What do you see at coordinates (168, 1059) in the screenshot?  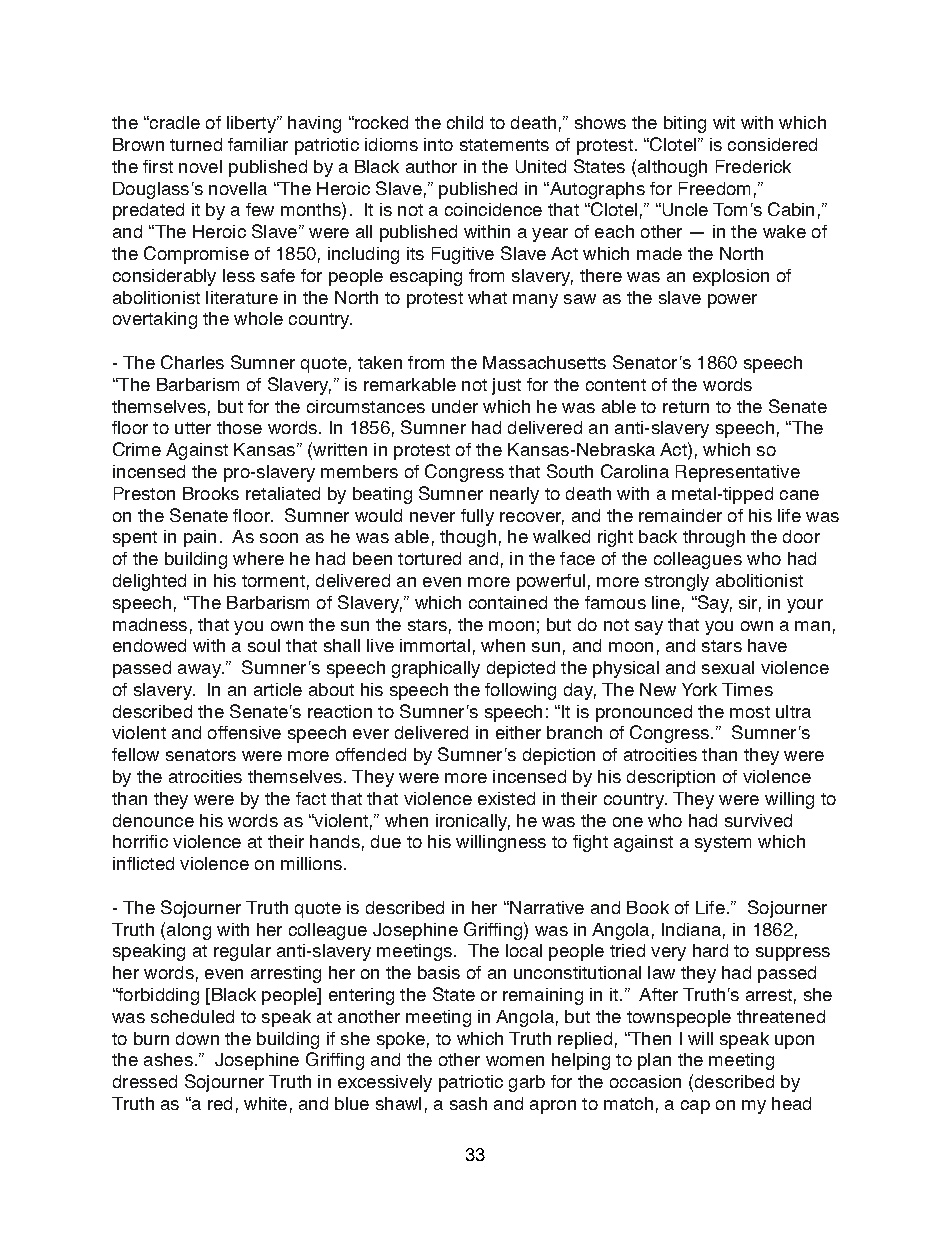 I see `ashes` at bounding box center [168, 1059].
